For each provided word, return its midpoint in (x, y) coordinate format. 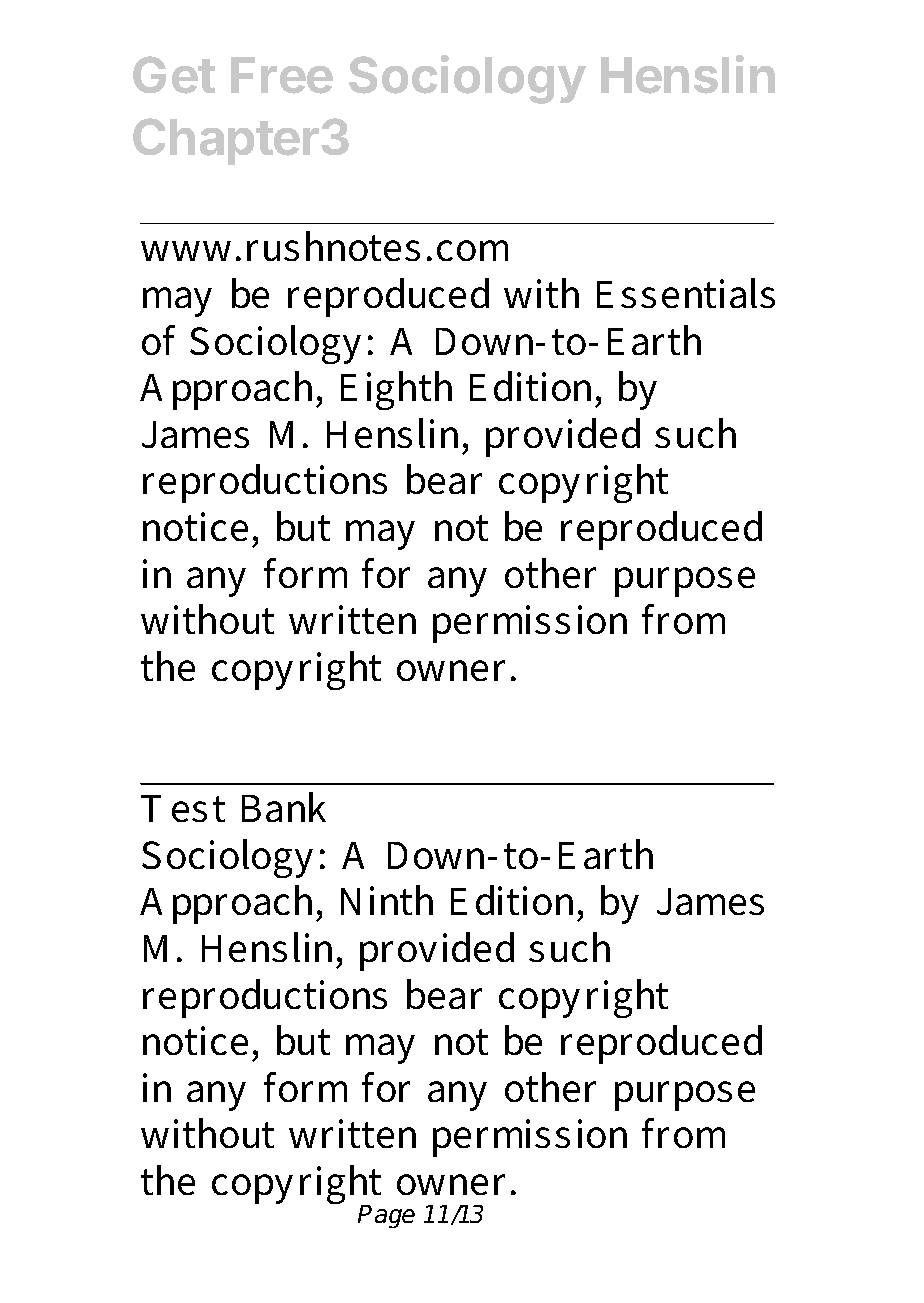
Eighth (396, 390)
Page (386, 1216)
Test (183, 808)
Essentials (686, 293)
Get (174, 75)
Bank (284, 807)
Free (282, 75)
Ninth (387, 900)
